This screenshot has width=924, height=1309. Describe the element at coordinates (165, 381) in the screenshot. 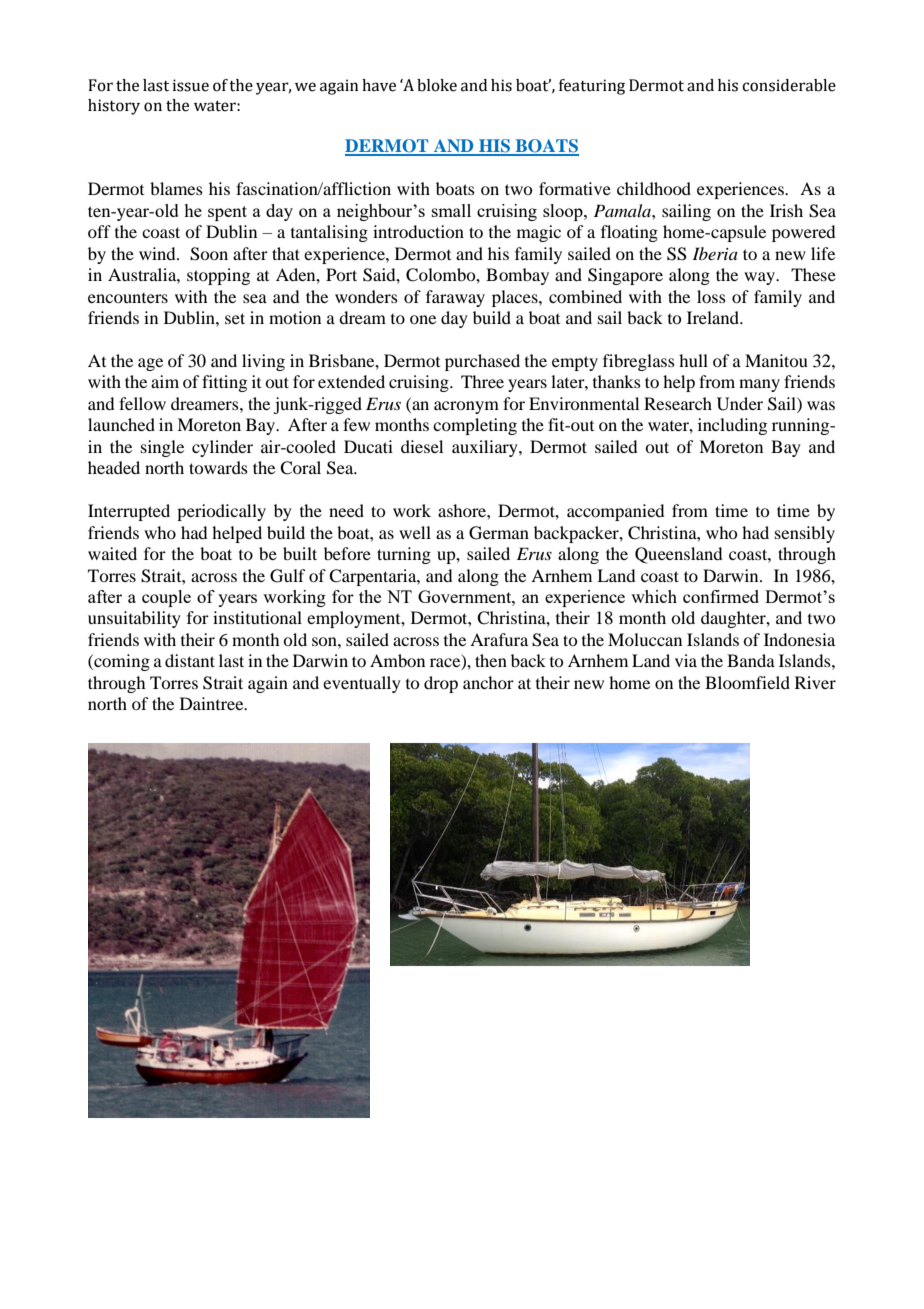

I see `aim` at that location.
